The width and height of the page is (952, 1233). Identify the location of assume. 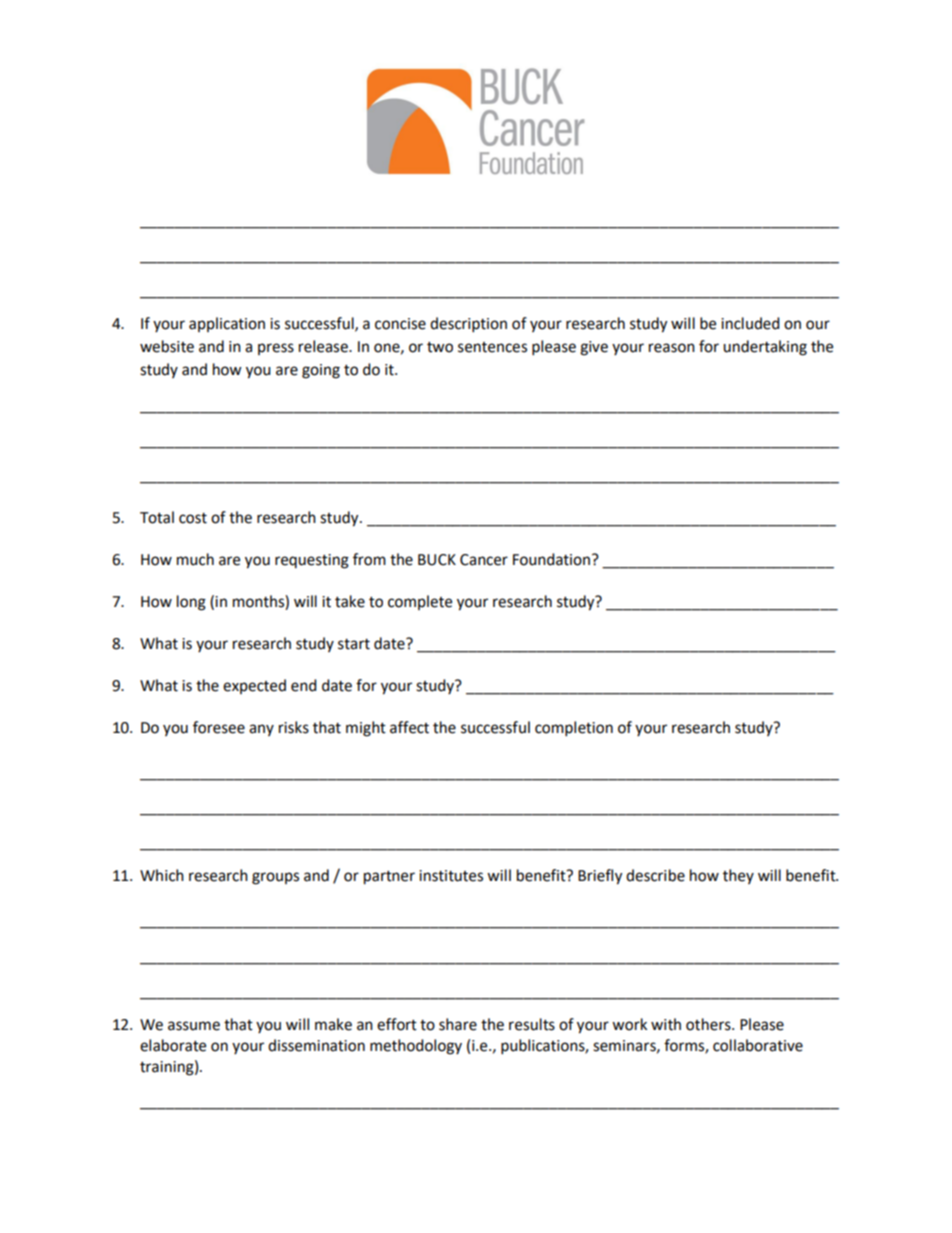
(194, 1026).
